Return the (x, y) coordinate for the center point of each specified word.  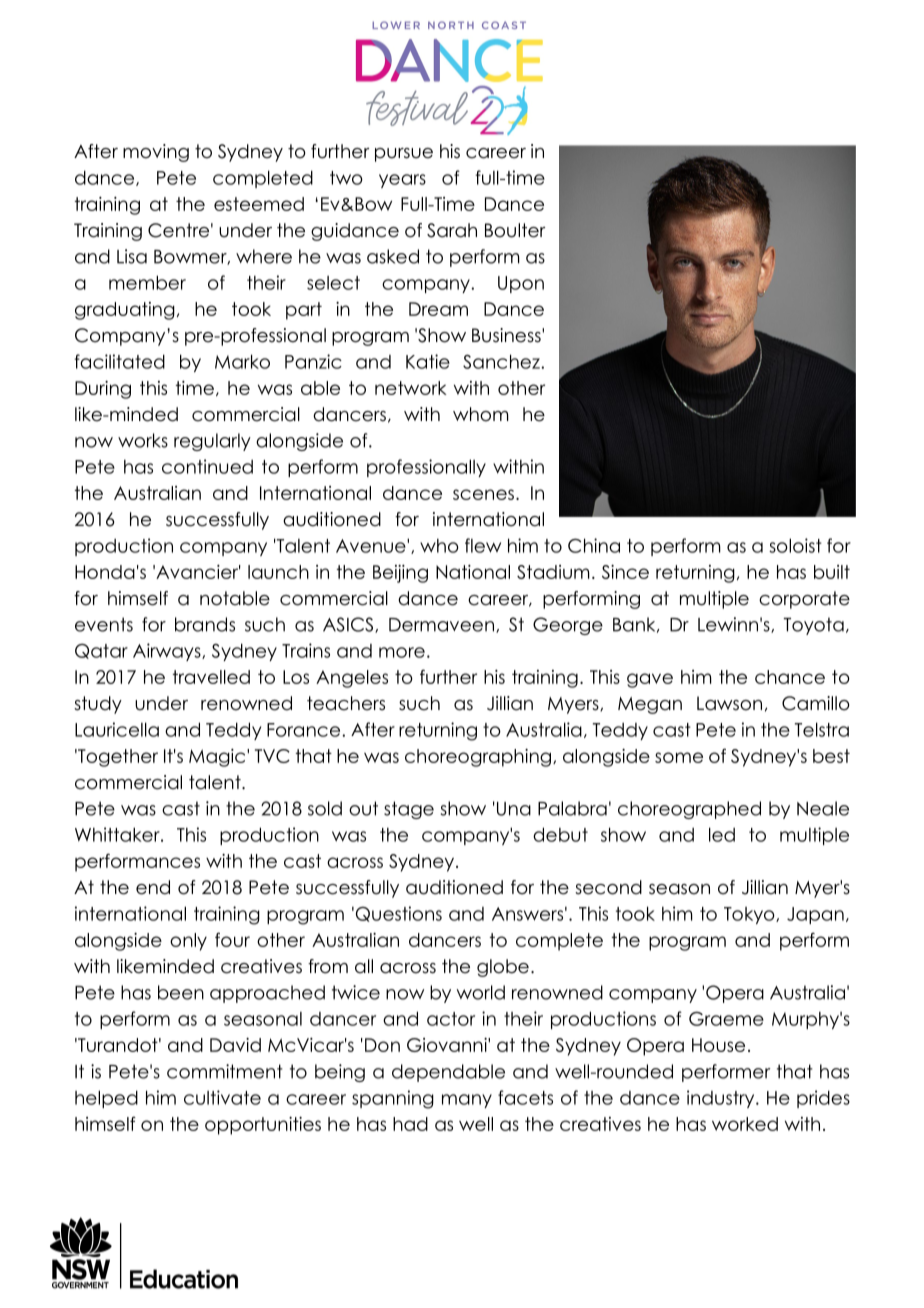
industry (722, 1099)
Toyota (813, 626)
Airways (168, 652)
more (402, 652)
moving (156, 153)
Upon (521, 284)
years (402, 181)
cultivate (222, 1097)
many (467, 1101)
